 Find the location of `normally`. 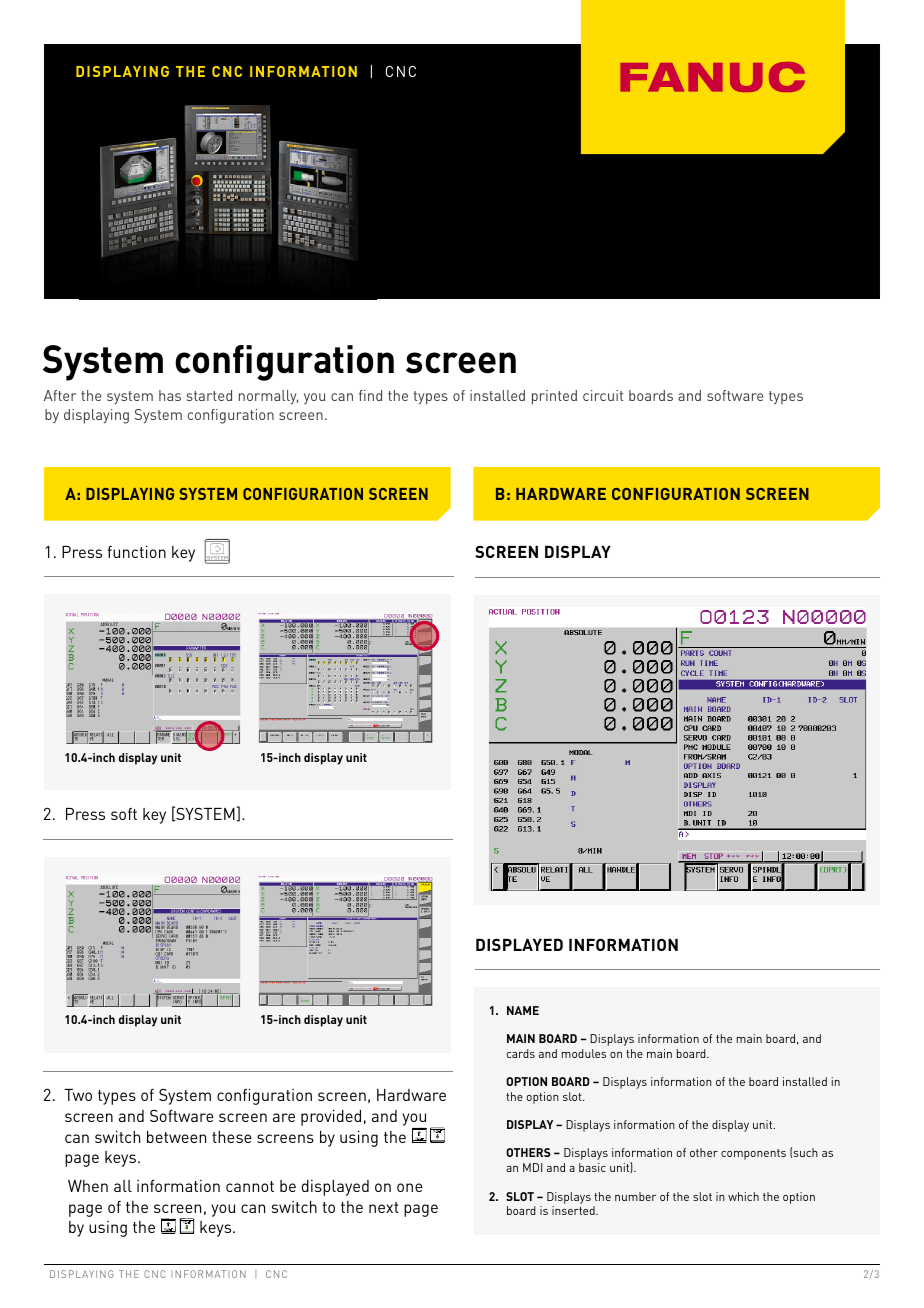

normally is located at coordinates (268, 397).
